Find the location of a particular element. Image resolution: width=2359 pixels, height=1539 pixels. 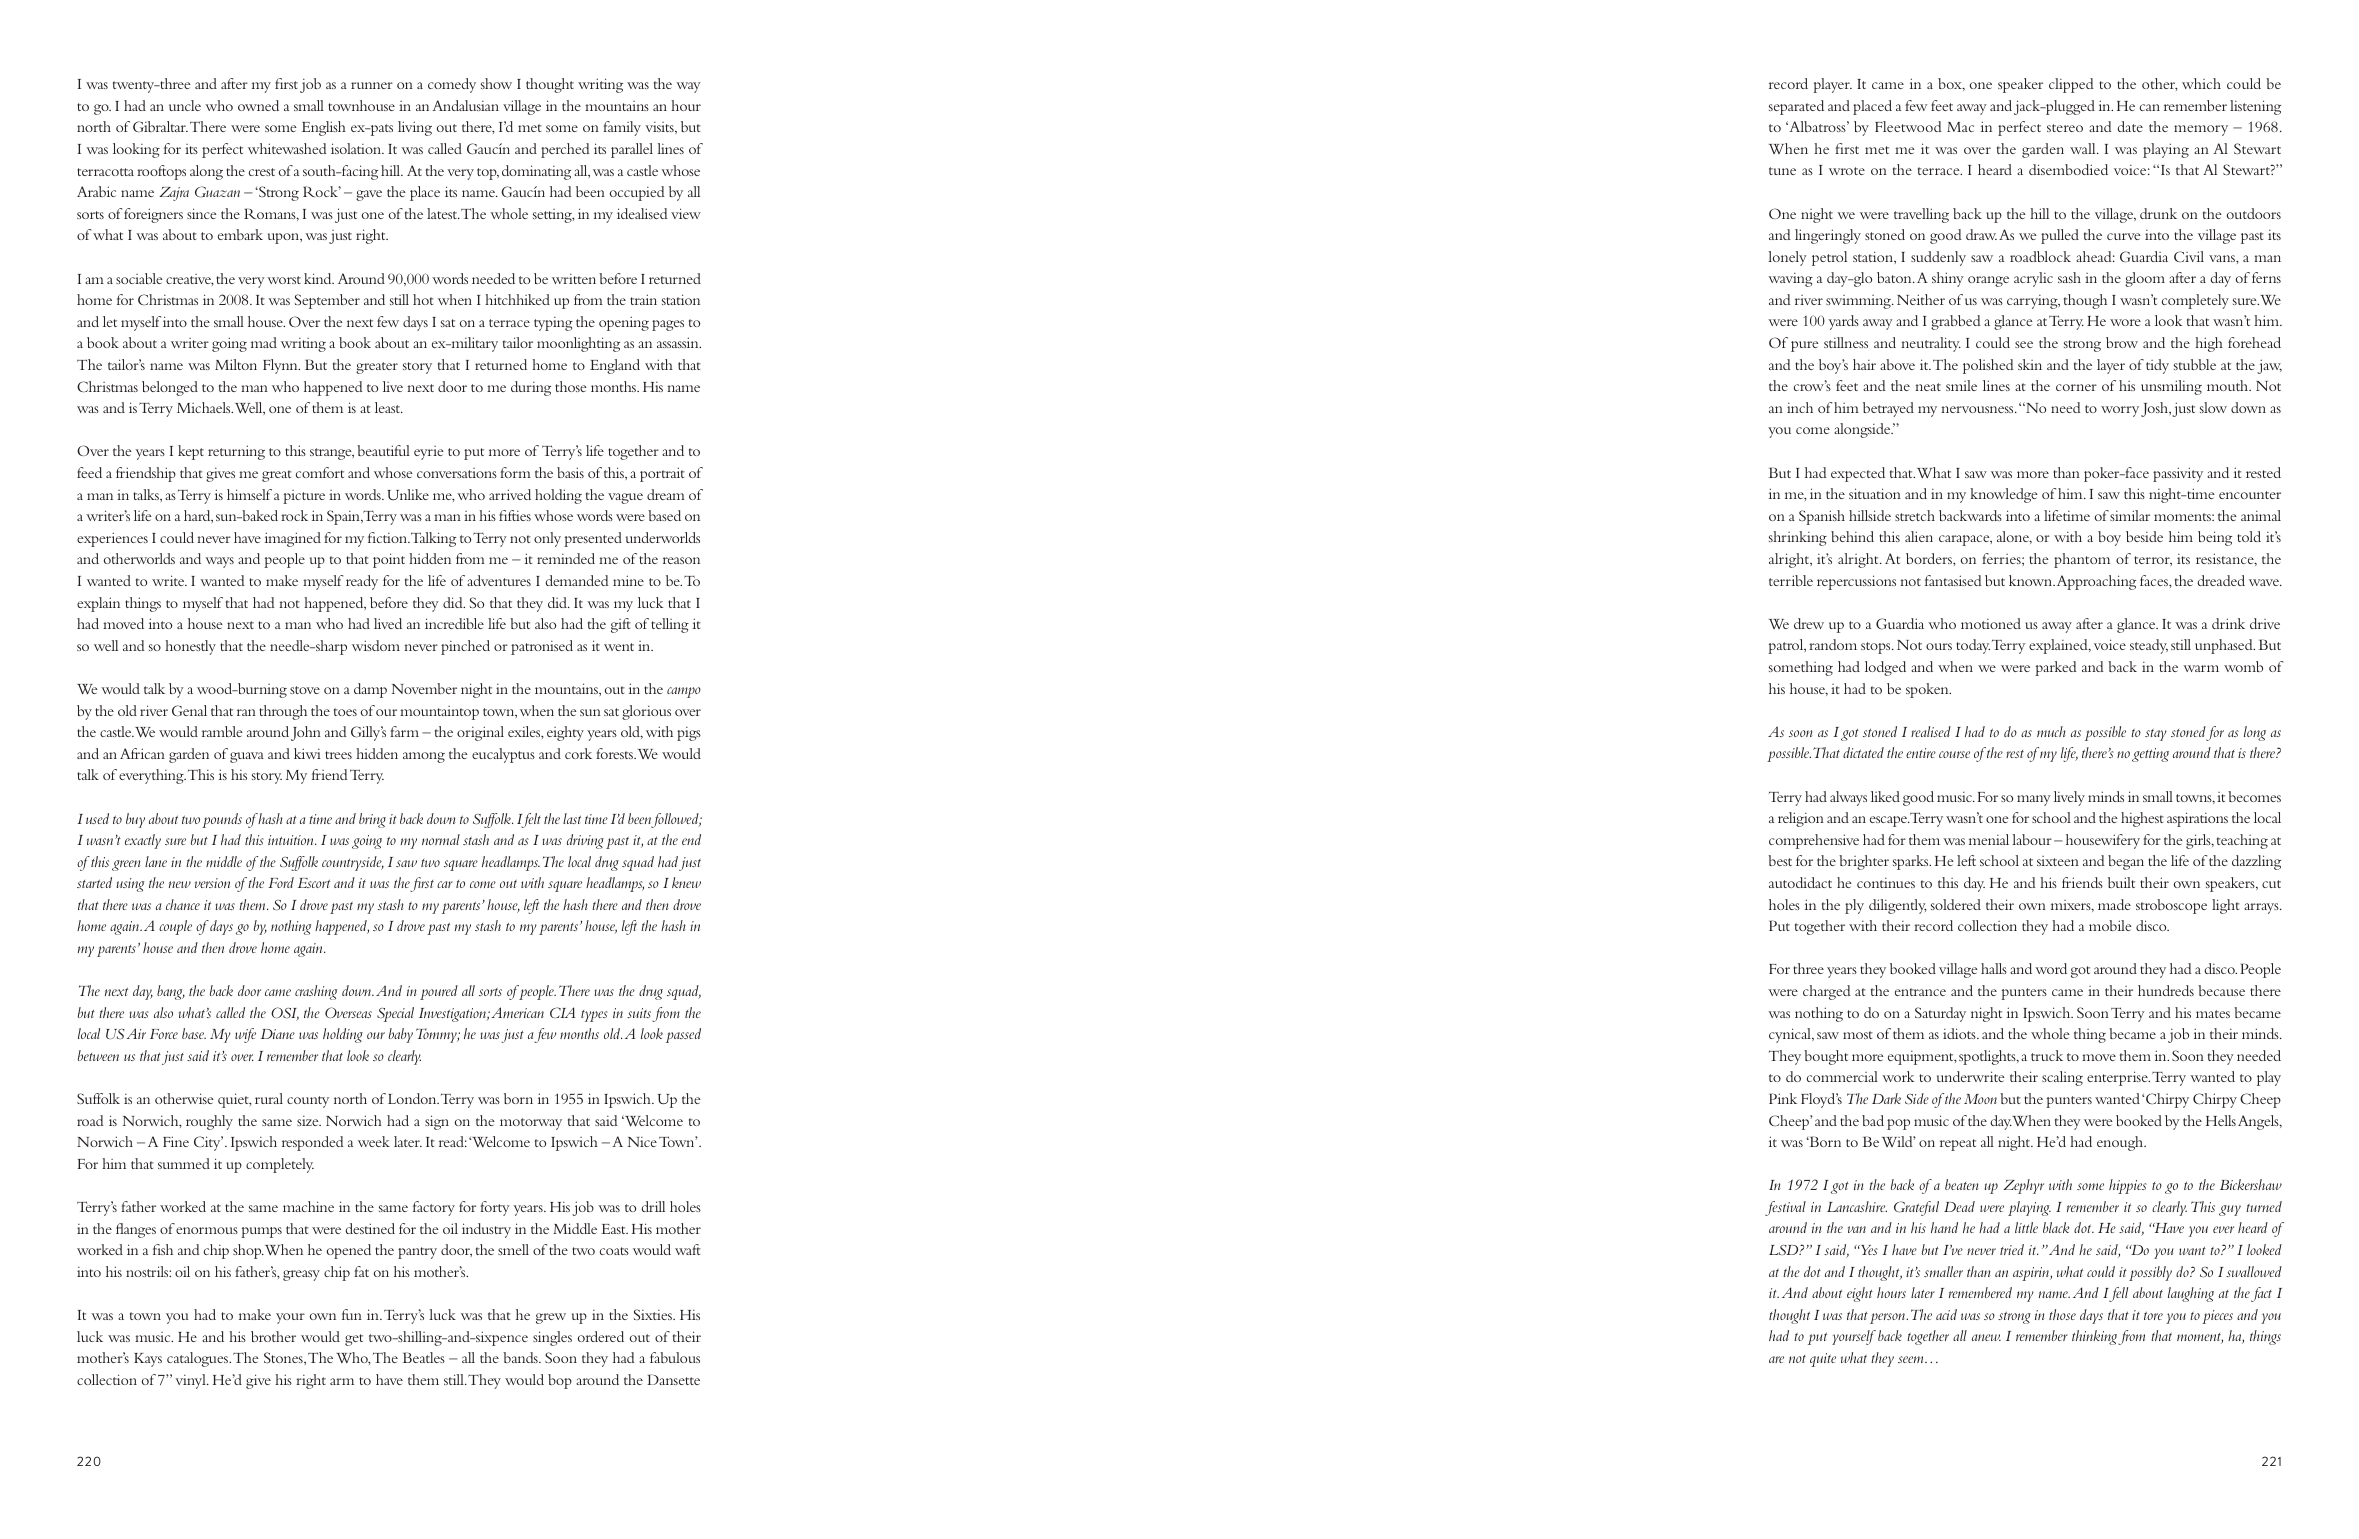

visits is located at coordinates (660, 128).
